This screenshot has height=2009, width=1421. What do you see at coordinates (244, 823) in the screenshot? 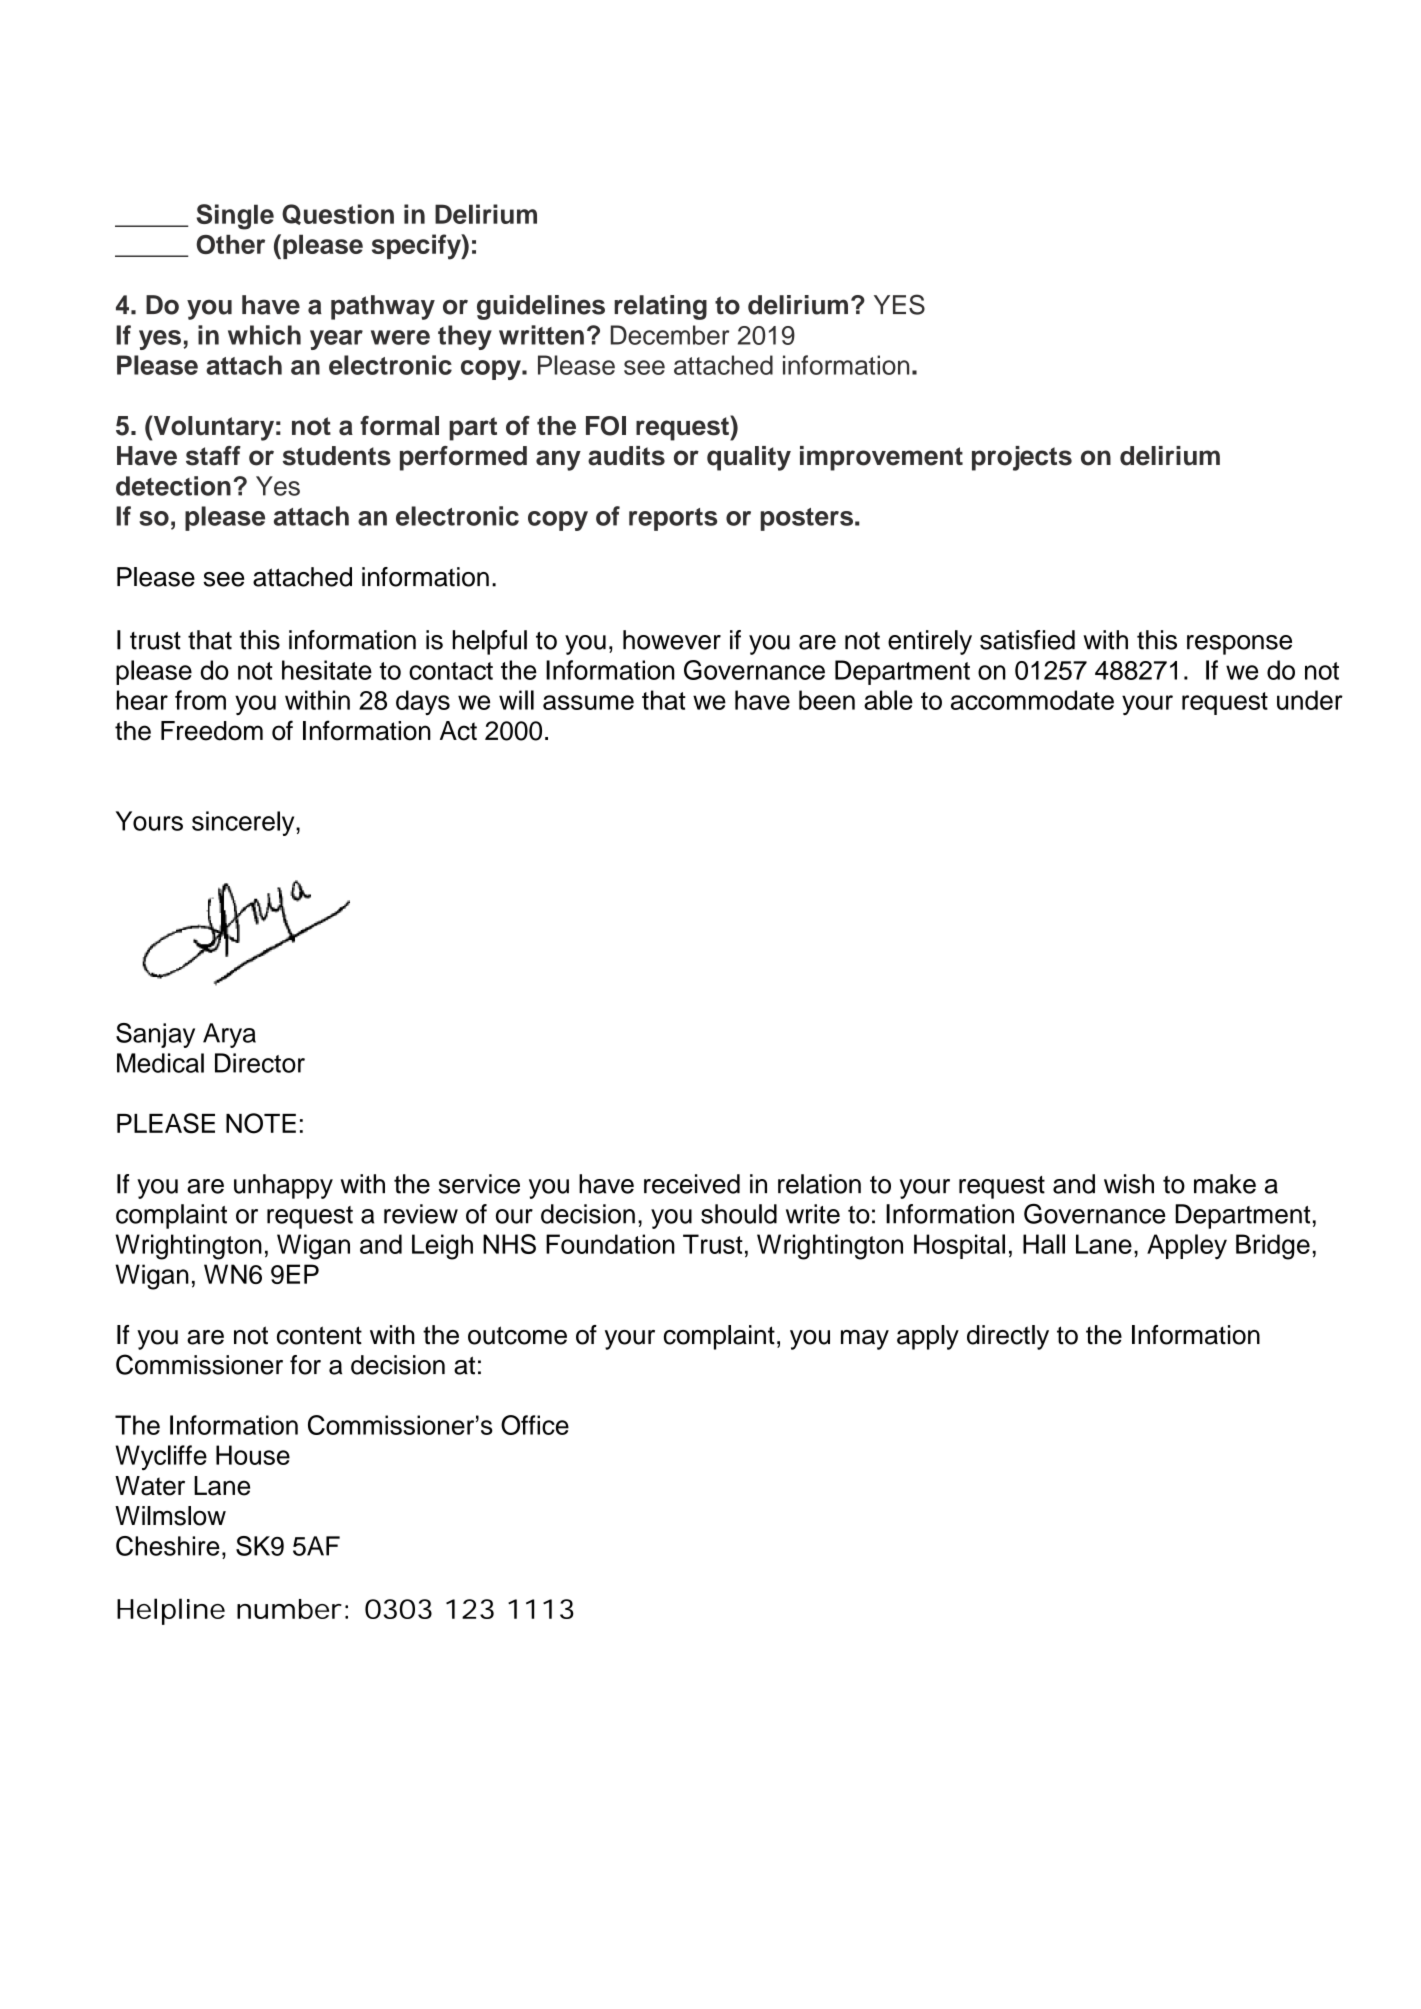
I see `sincerely` at bounding box center [244, 823].
